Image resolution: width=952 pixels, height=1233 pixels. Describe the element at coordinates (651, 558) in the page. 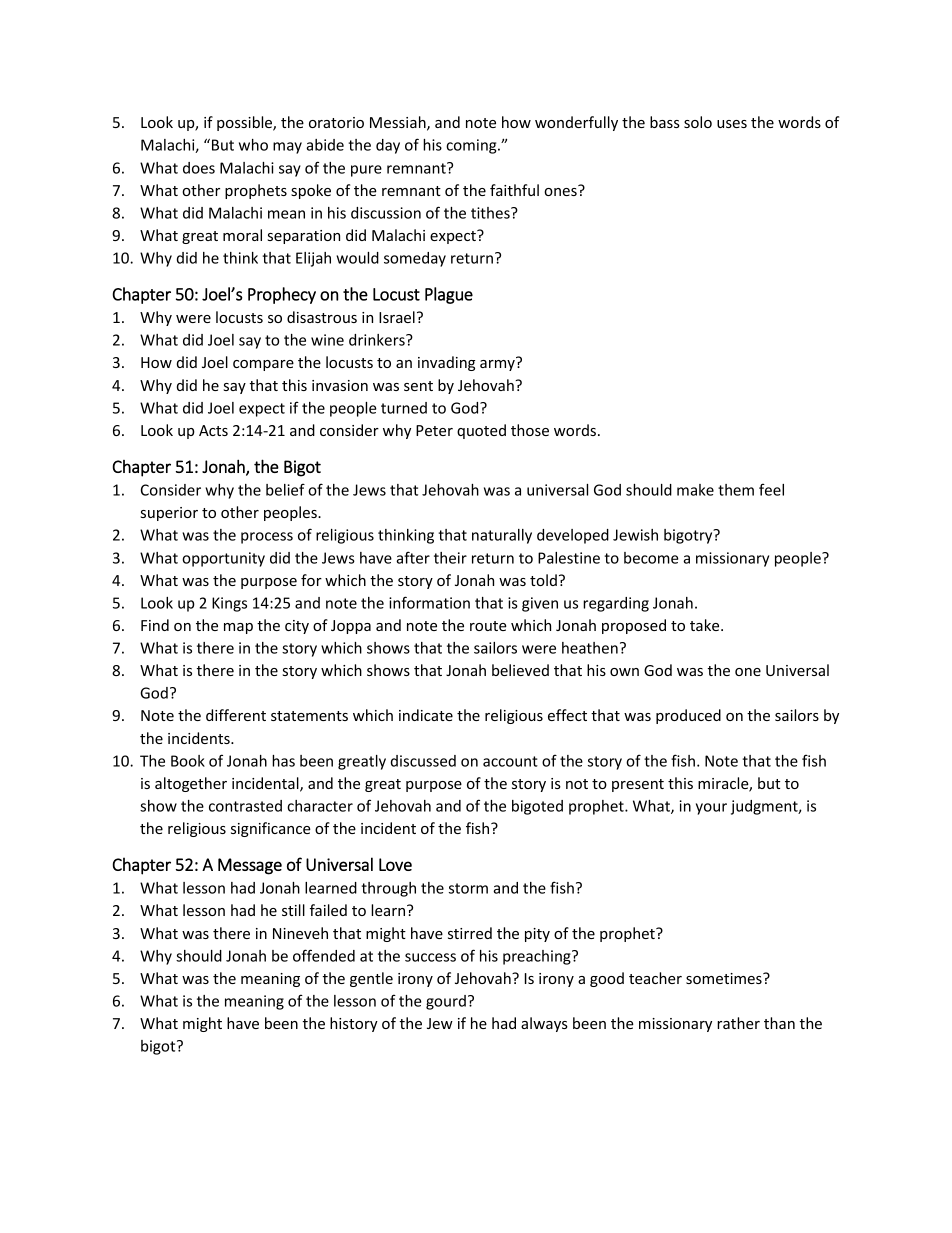

I see `become` at that location.
